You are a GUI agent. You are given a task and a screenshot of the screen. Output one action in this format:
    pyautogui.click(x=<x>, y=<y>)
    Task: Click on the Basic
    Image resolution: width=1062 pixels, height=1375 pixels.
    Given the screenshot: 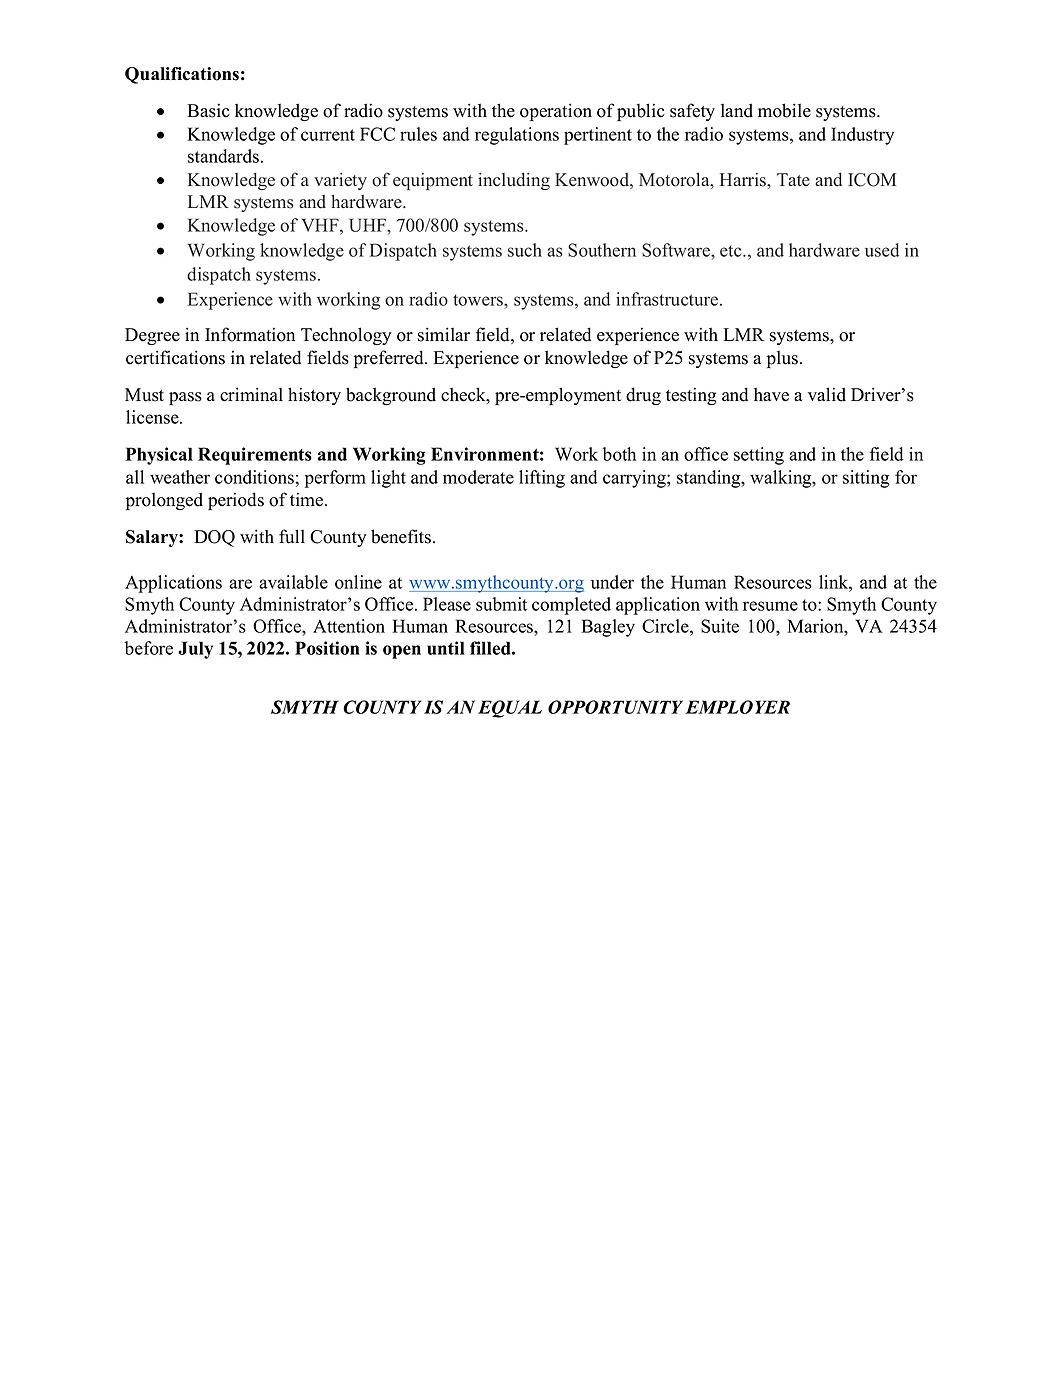 What is the action you would take?
    pyautogui.click(x=208, y=110)
